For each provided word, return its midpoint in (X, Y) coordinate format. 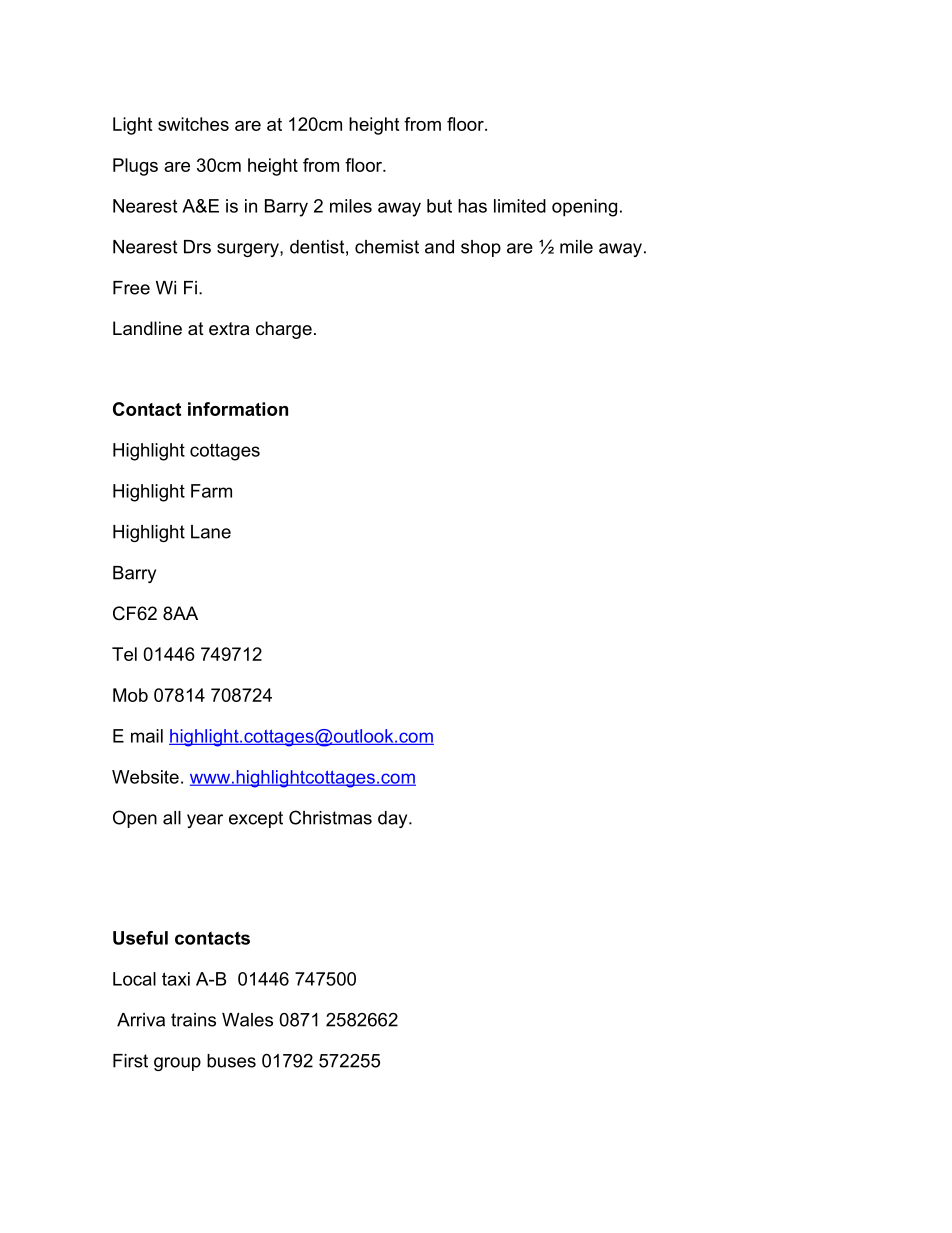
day (394, 819)
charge (284, 330)
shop (481, 248)
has (472, 206)
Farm (211, 491)
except (256, 819)
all (172, 818)
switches (193, 124)
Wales (247, 1020)
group (177, 1064)
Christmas (330, 817)
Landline (147, 328)
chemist (387, 247)
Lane (211, 532)
